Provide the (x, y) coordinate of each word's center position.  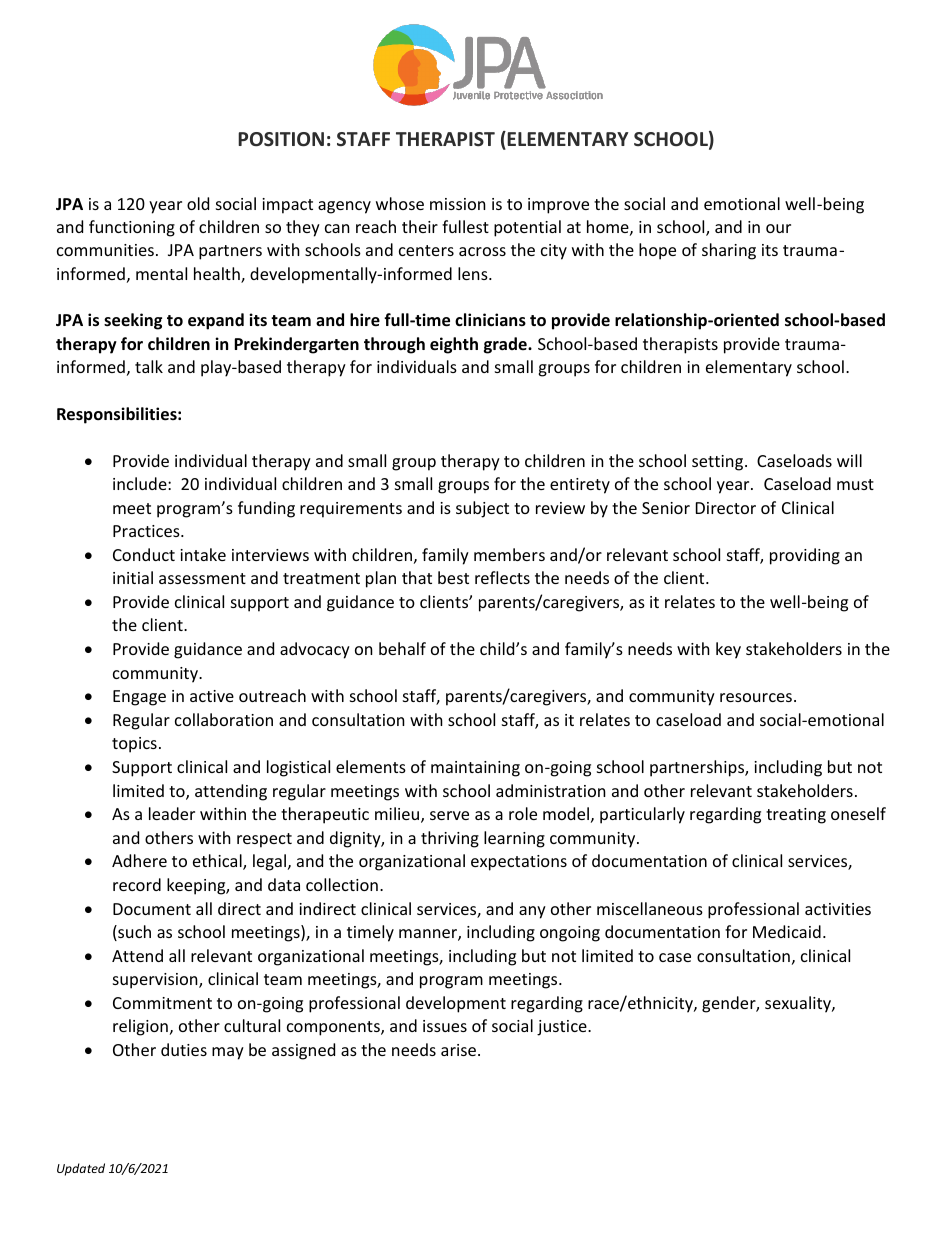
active (212, 696)
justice (563, 1028)
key (728, 650)
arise (458, 1050)
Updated (81, 1169)
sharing (729, 251)
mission (458, 204)
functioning (132, 228)
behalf (402, 648)
